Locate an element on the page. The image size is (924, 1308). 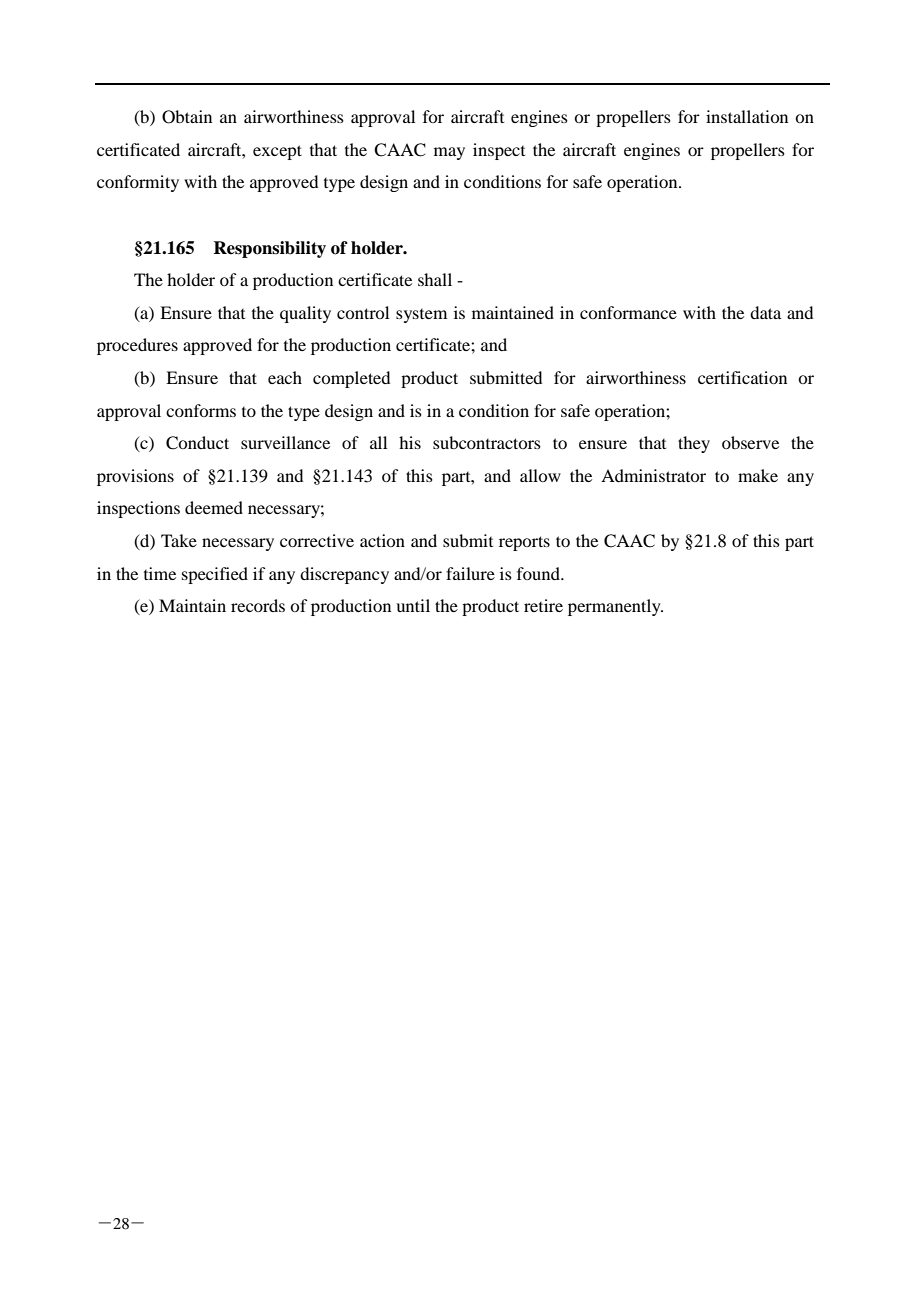
Administrator is located at coordinates (653, 475).
